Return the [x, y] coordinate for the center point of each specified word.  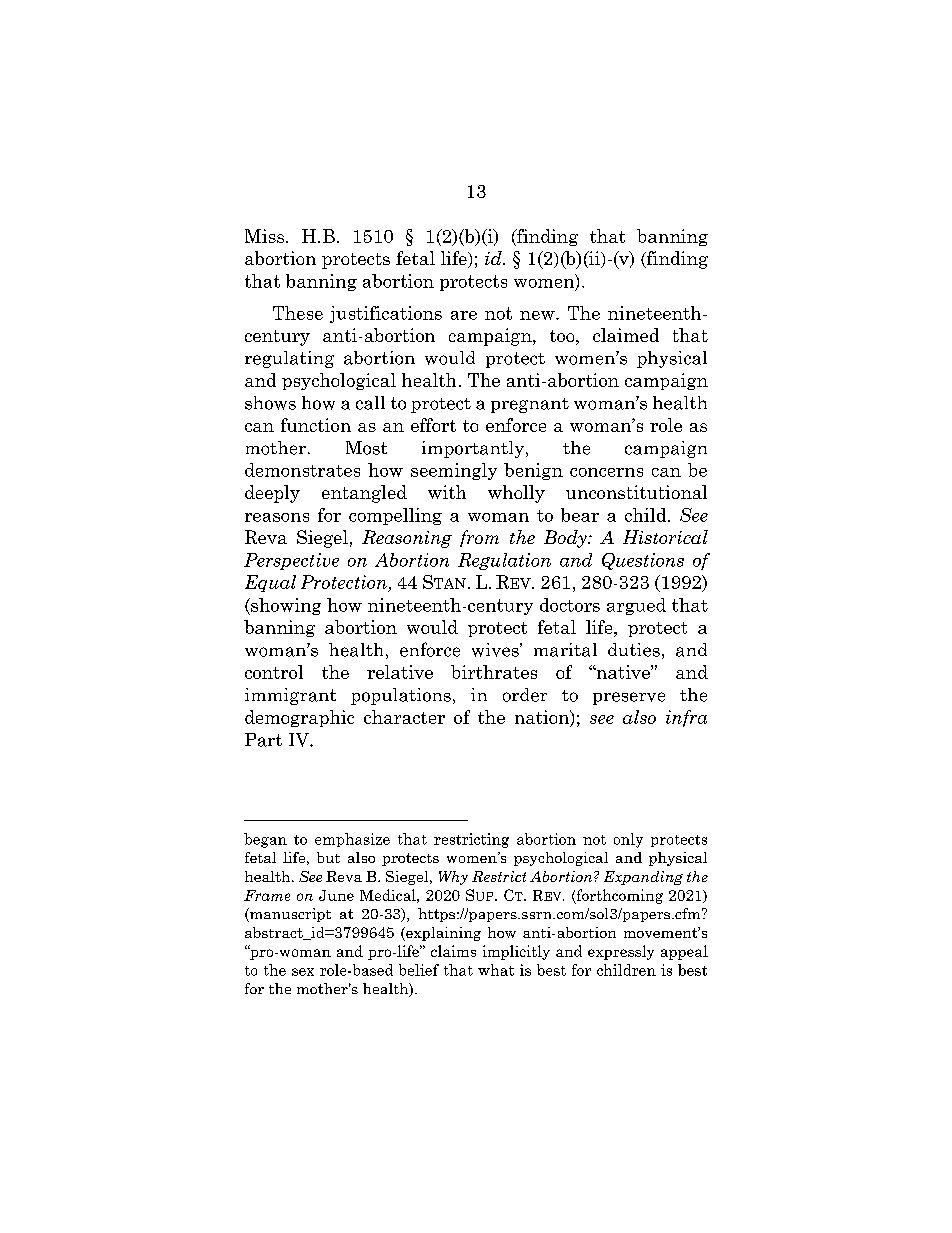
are [464, 315]
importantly [474, 449]
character [404, 717]
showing [285, 606]
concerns [606, 472]
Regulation [504, 561]
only [628, 840]
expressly [621, 952]
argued [636, 606]
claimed [626, 335]
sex [303, 972]
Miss [266, 236]
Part [263, 740]
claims [453, 951]
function [316, 425]
